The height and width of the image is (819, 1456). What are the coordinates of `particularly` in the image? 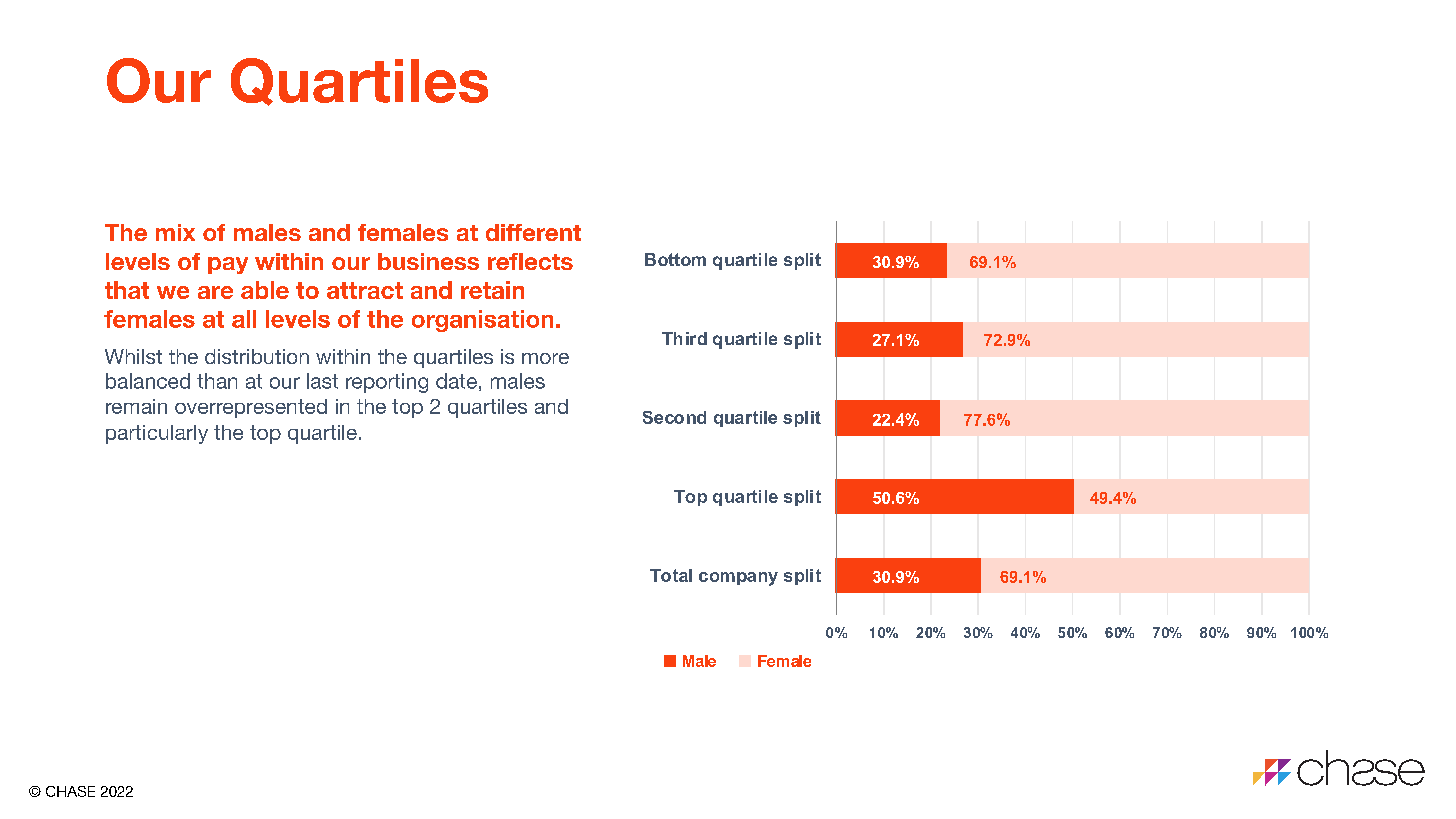 It's located at (157, 434).
